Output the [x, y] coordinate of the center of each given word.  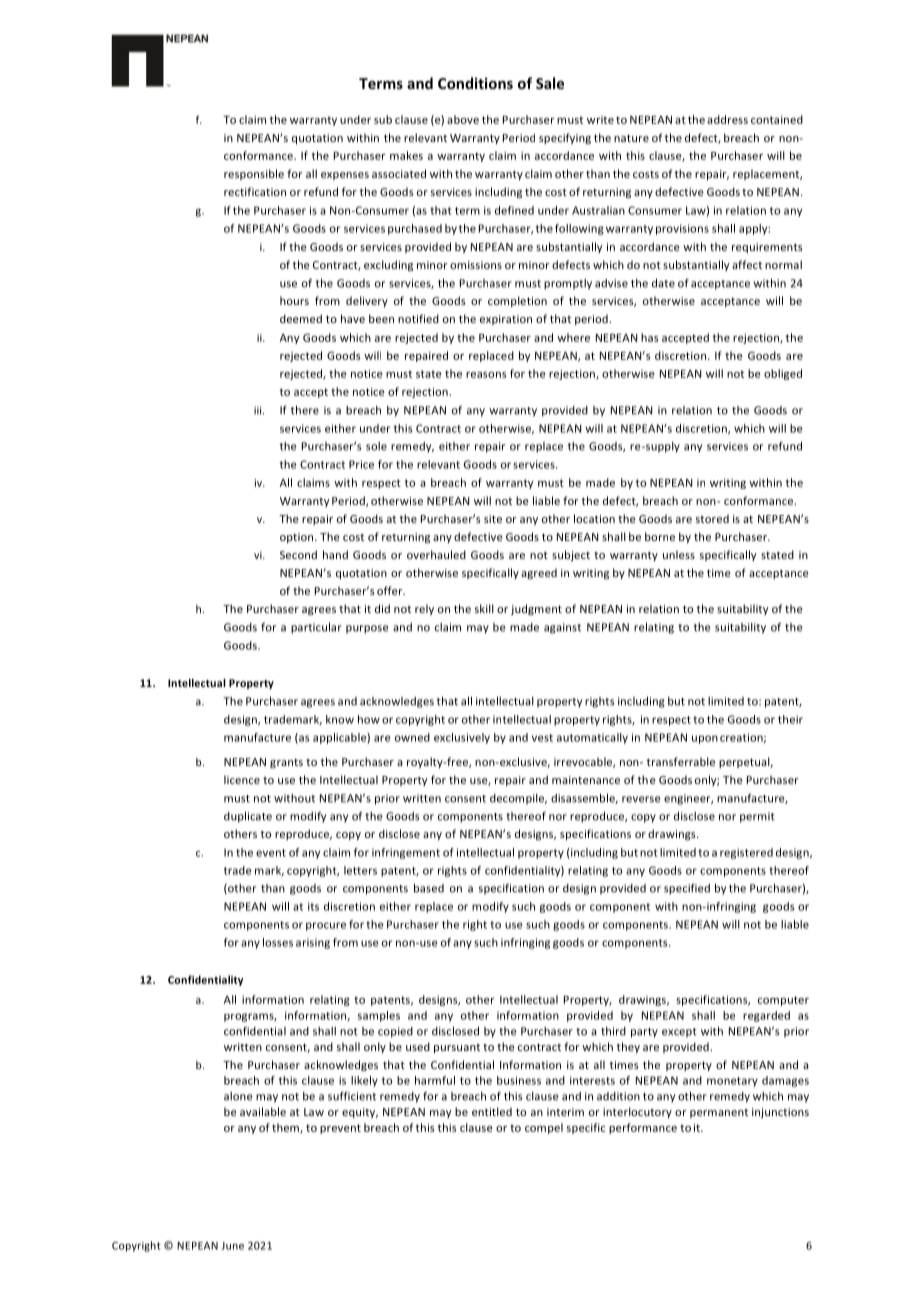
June [232, 1246]
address [727, 119]
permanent [719, 1113]
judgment [536, 609]
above [463, 119]
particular [316, 628]
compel [544, 1128]
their [790, 719]
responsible [254, 174]
